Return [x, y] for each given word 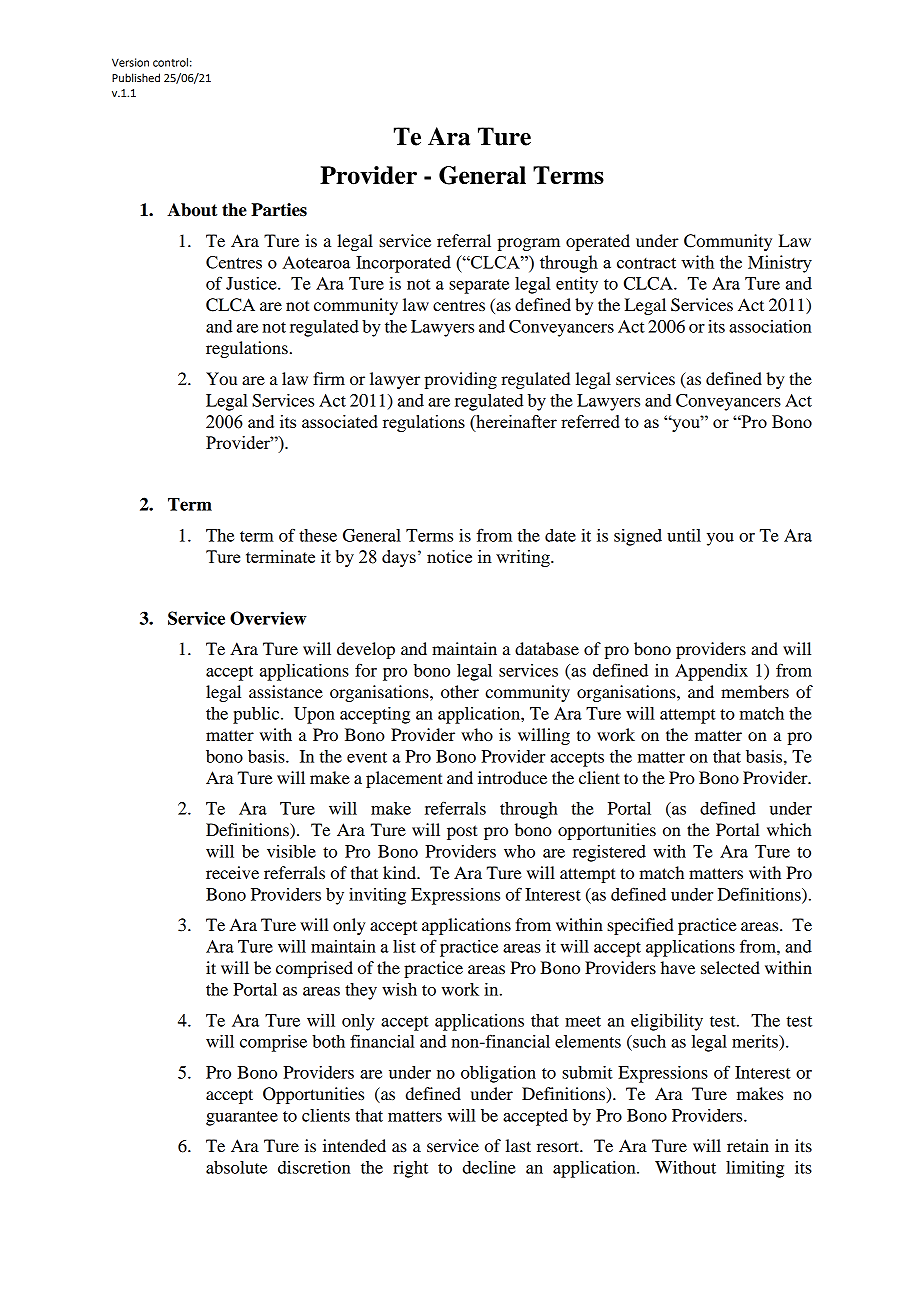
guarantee [242, 1118]
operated [598, 242]
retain [748, 1145]
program [528, 244]
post [462, 832]
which [789, 829]
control [170, 62]
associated [340, 421]
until [684, 535]
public [257, 715]
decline [489, 1167]
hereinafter [515, 421]
